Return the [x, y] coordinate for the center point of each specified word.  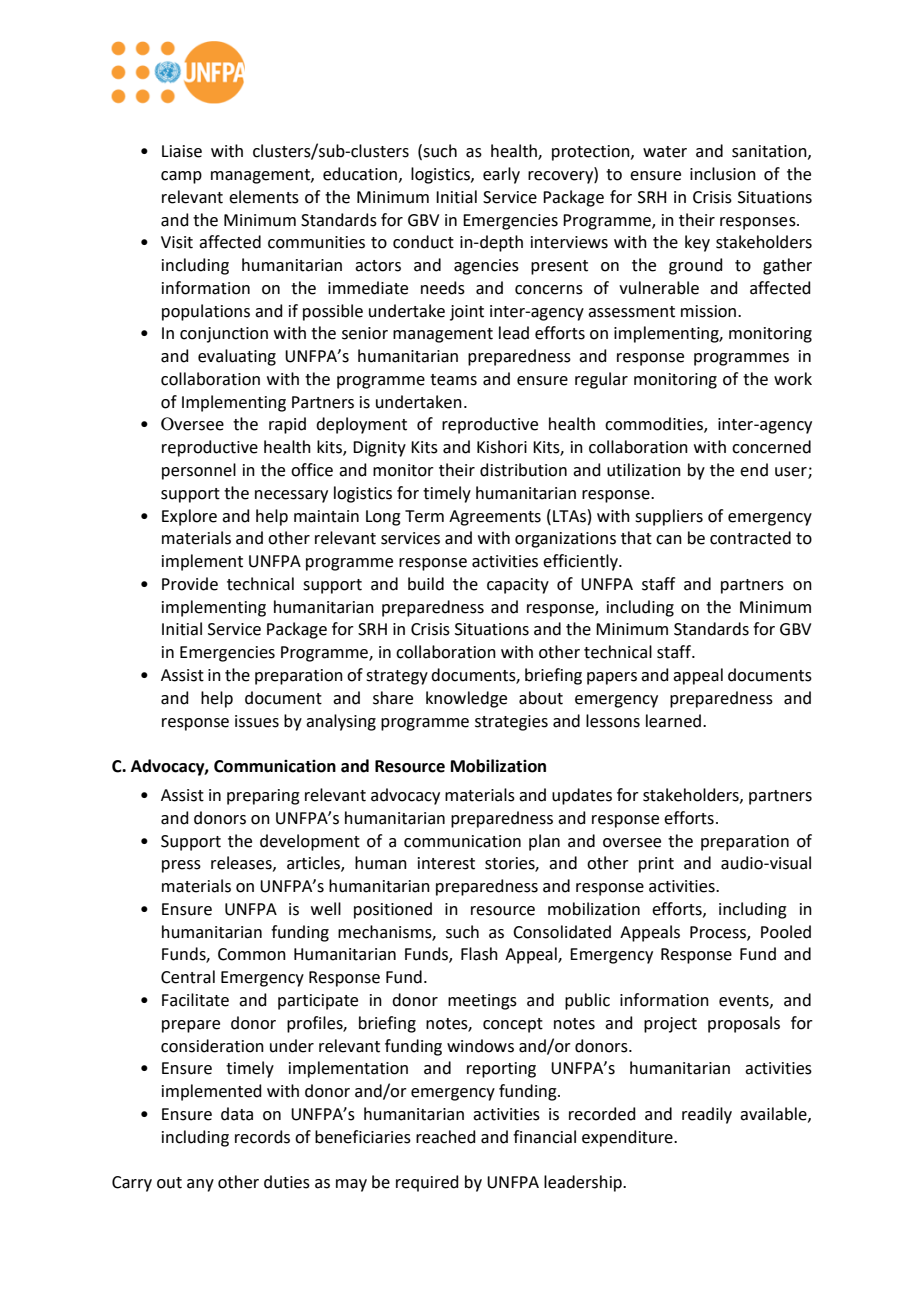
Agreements [495, 518]
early [501, 175]
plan [544, 842]
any [200, 1185]
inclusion [723, 174]
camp [181, 177]
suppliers [669, 517]
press [181, 866]
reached [446, 1137]
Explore [189, 517]
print [656, 865]
